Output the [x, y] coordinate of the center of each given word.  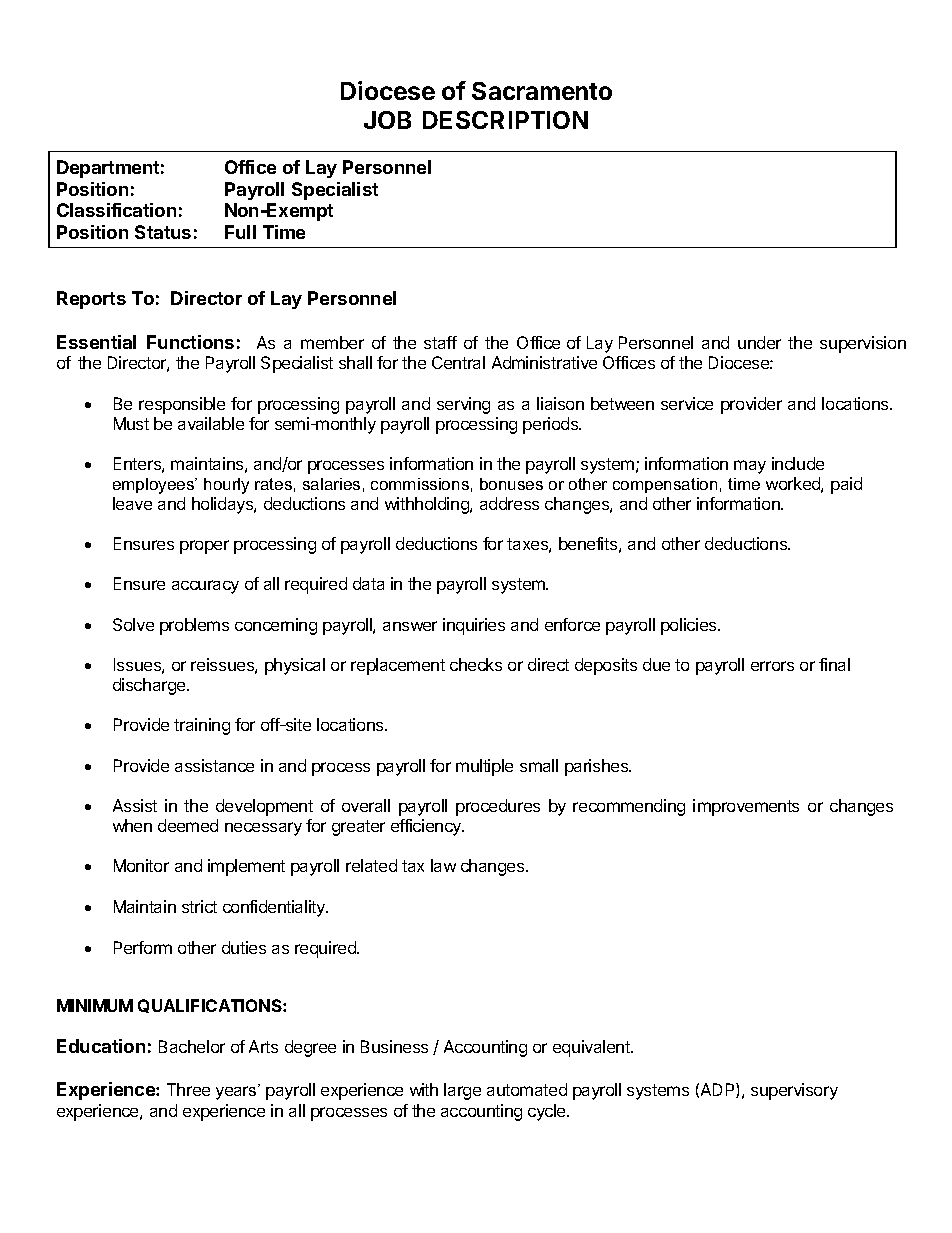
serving [463, 405]
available [211, 423]
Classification [116, 210]
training [202, 726]
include [798, 463]
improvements [746, 807]
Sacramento [542, 91]
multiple [484, 767]
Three [188, 1089]
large [462, 1091]
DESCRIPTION [505, 120]
